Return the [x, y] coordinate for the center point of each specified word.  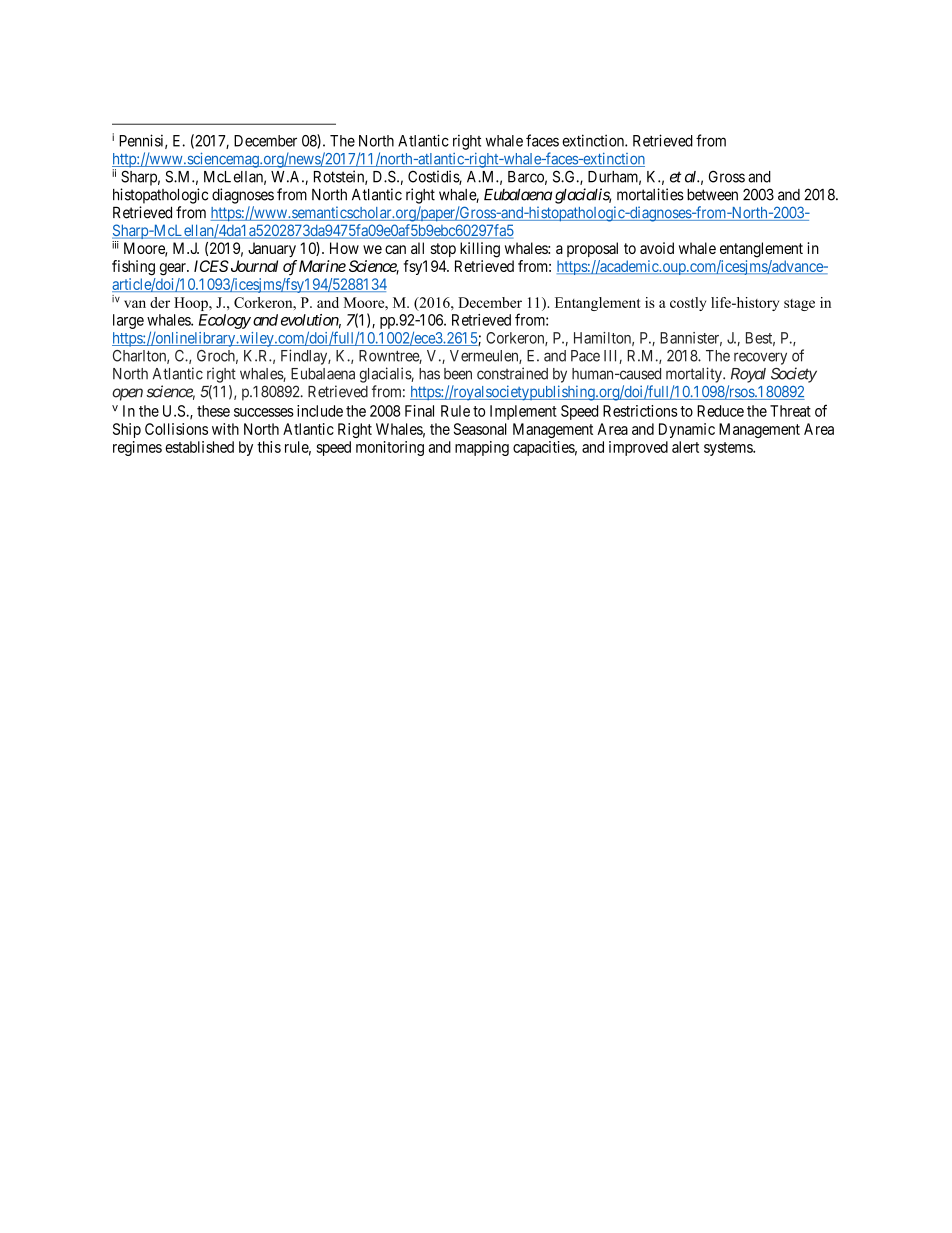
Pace [585, 356]
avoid [657, 248]
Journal [253, 266]
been [458, 374]
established [199, 447]
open [127, 394]
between [712, 195]
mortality [695, 375]
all [417, 248]
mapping [482, 448]
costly [688, 304]
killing [480, 250]
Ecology [225, 321]
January [272, 249]
